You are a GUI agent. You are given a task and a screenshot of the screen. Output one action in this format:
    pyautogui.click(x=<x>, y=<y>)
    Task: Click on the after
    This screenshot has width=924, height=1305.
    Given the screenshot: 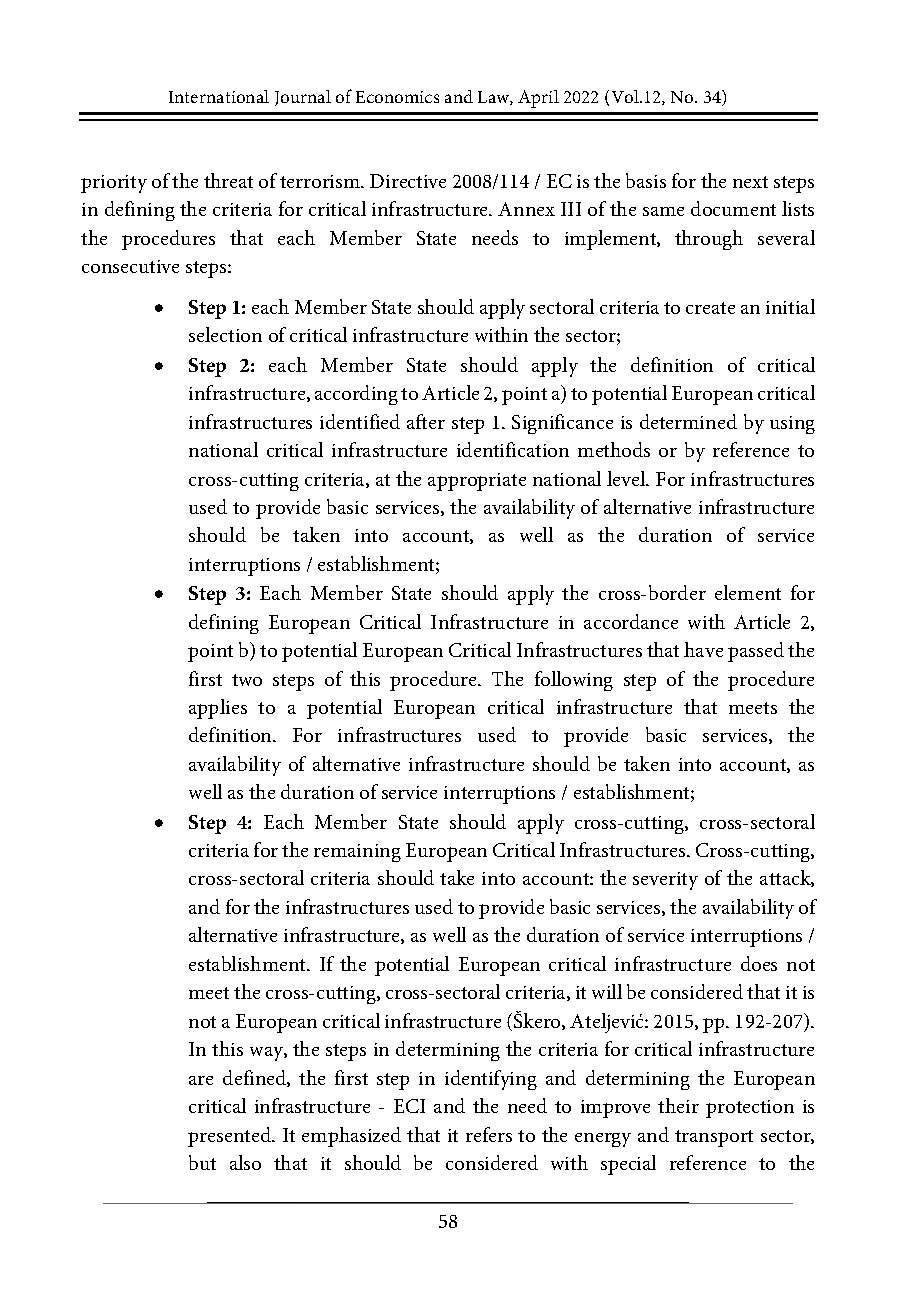 What is the action you would take?
    pyautogui.click(x=426, y=421)
